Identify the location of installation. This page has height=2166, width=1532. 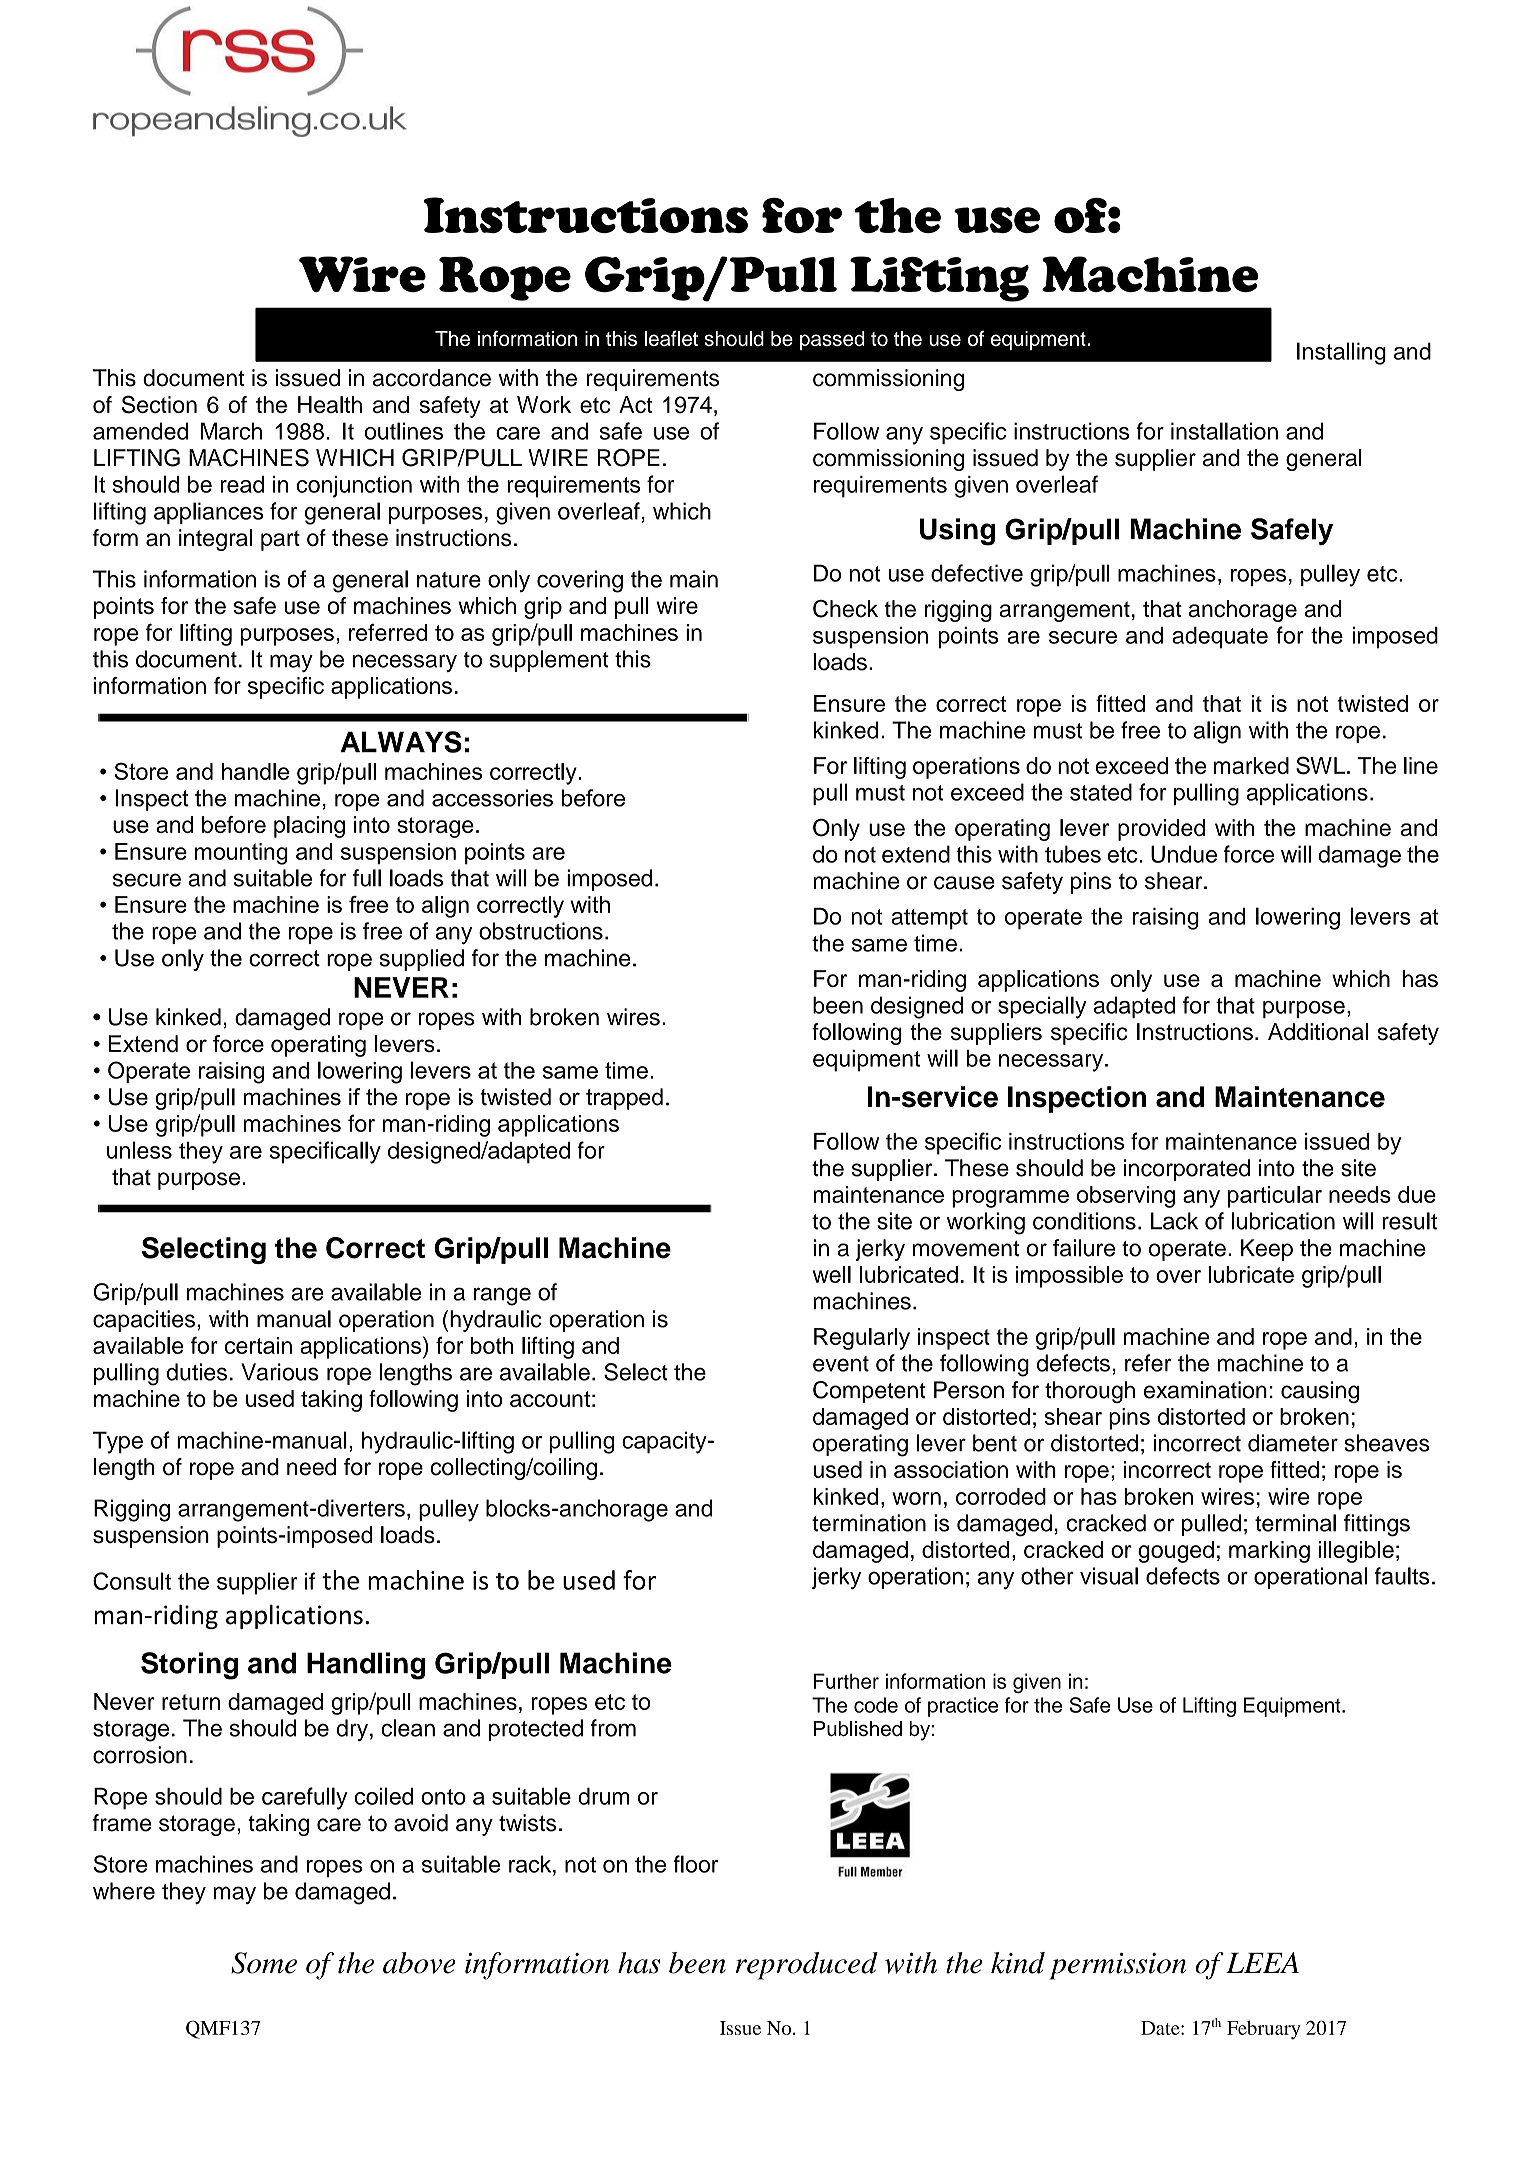
(1224, 431).
